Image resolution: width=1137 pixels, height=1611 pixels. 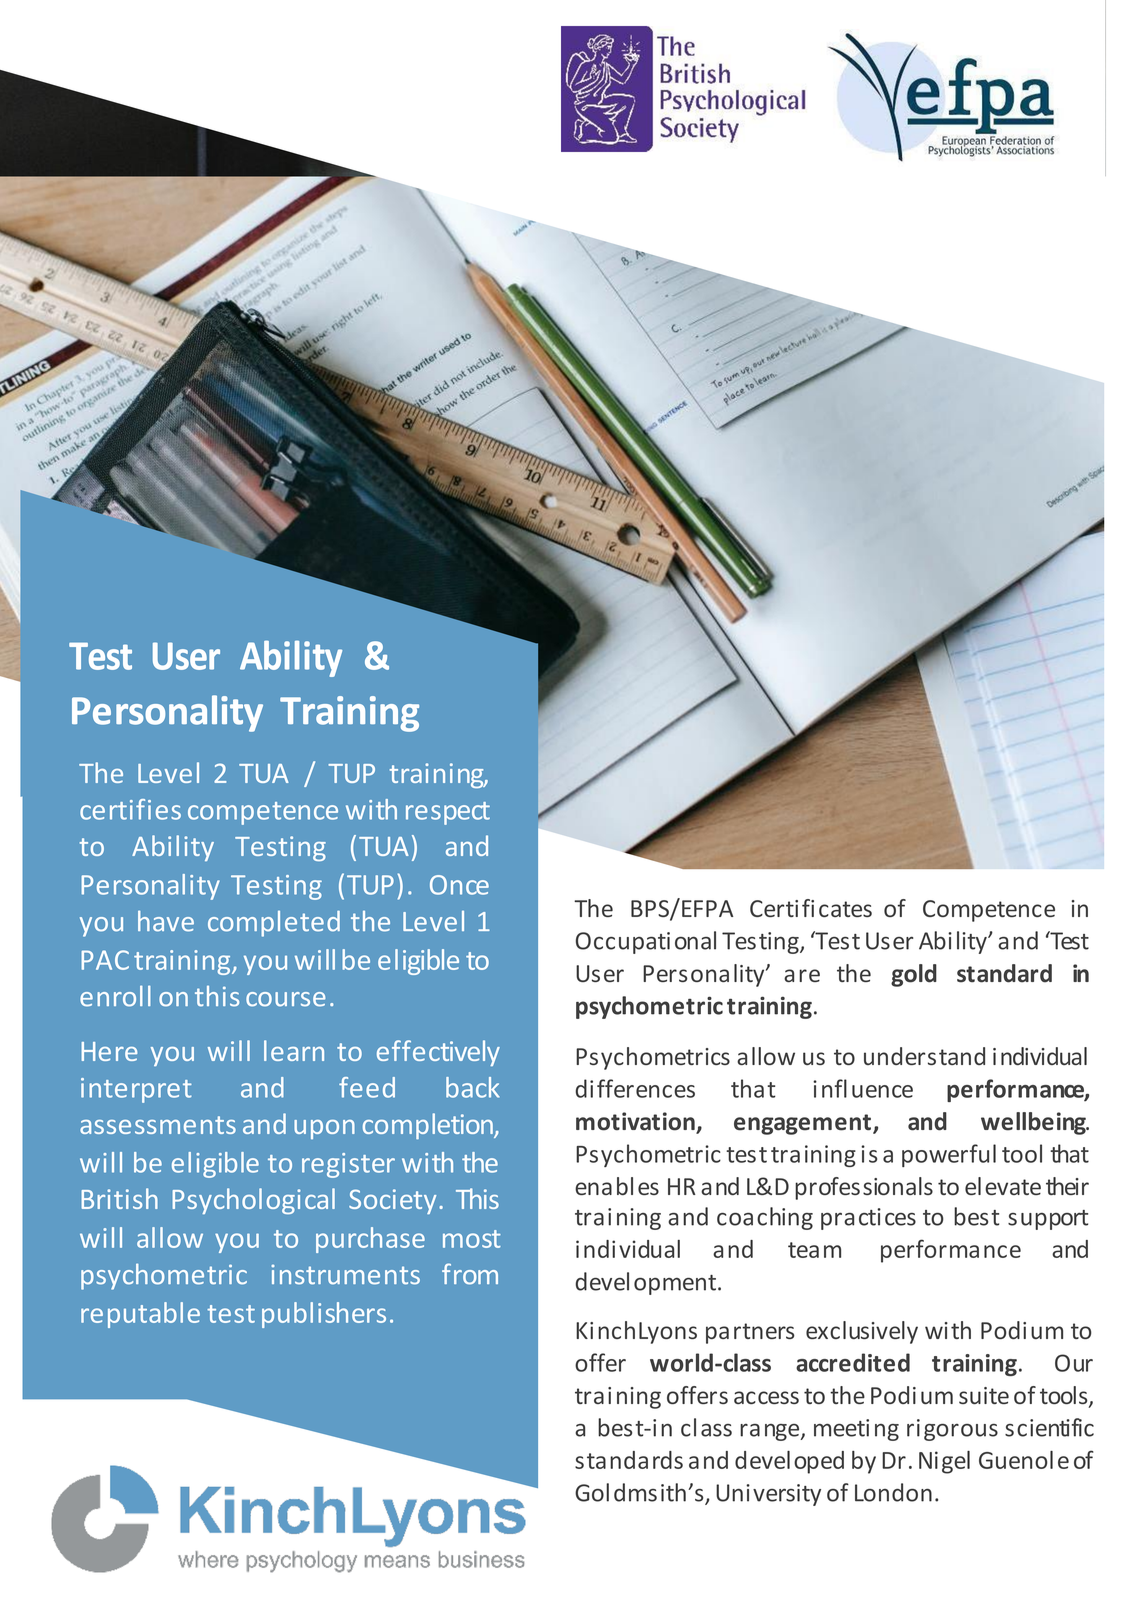 I want to click on developed, so click(x=789, y=1462).
